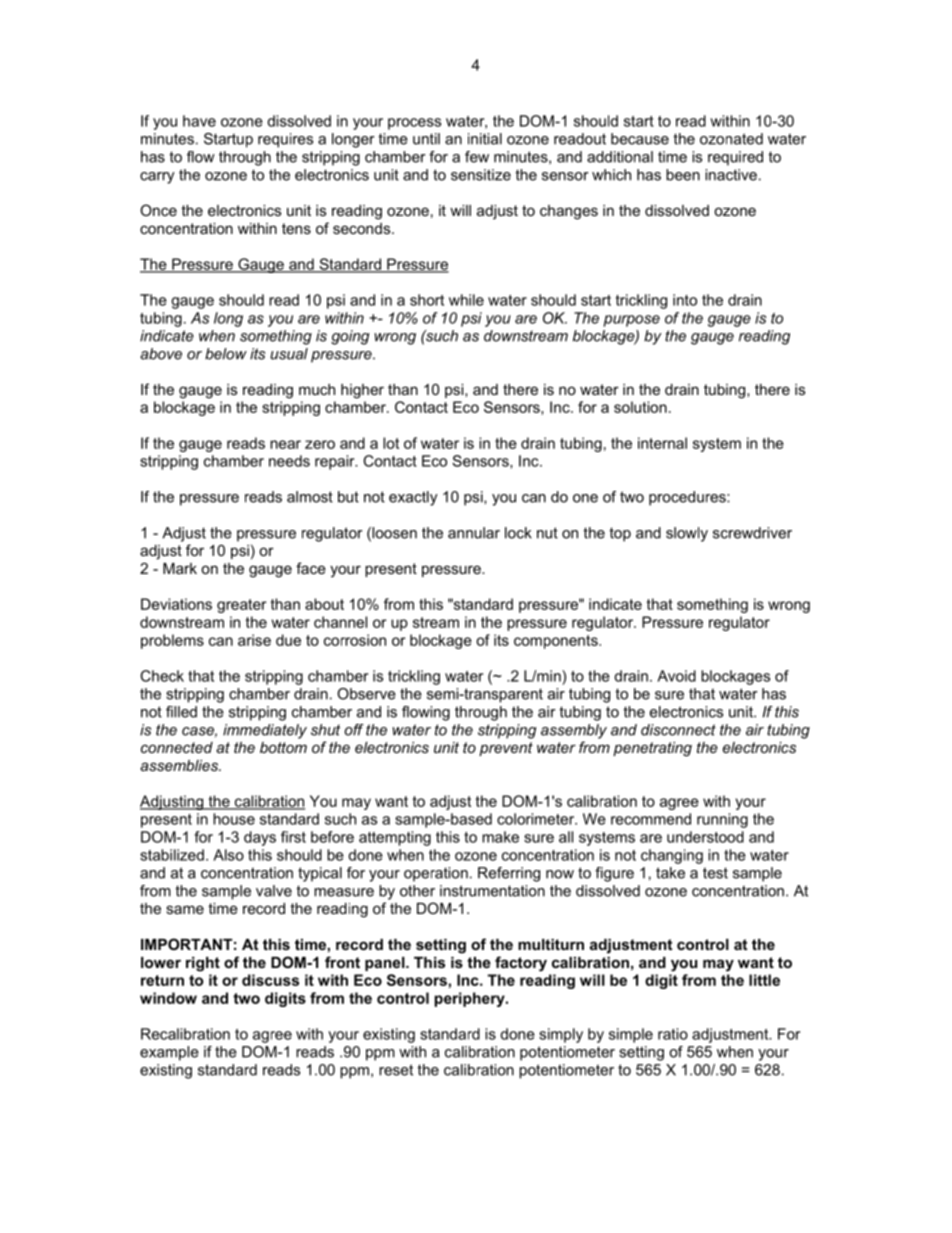  What do you see at coordinates (678, 730) in the screenshot?
I see `disconnect` at bounding box center [678, 730].
